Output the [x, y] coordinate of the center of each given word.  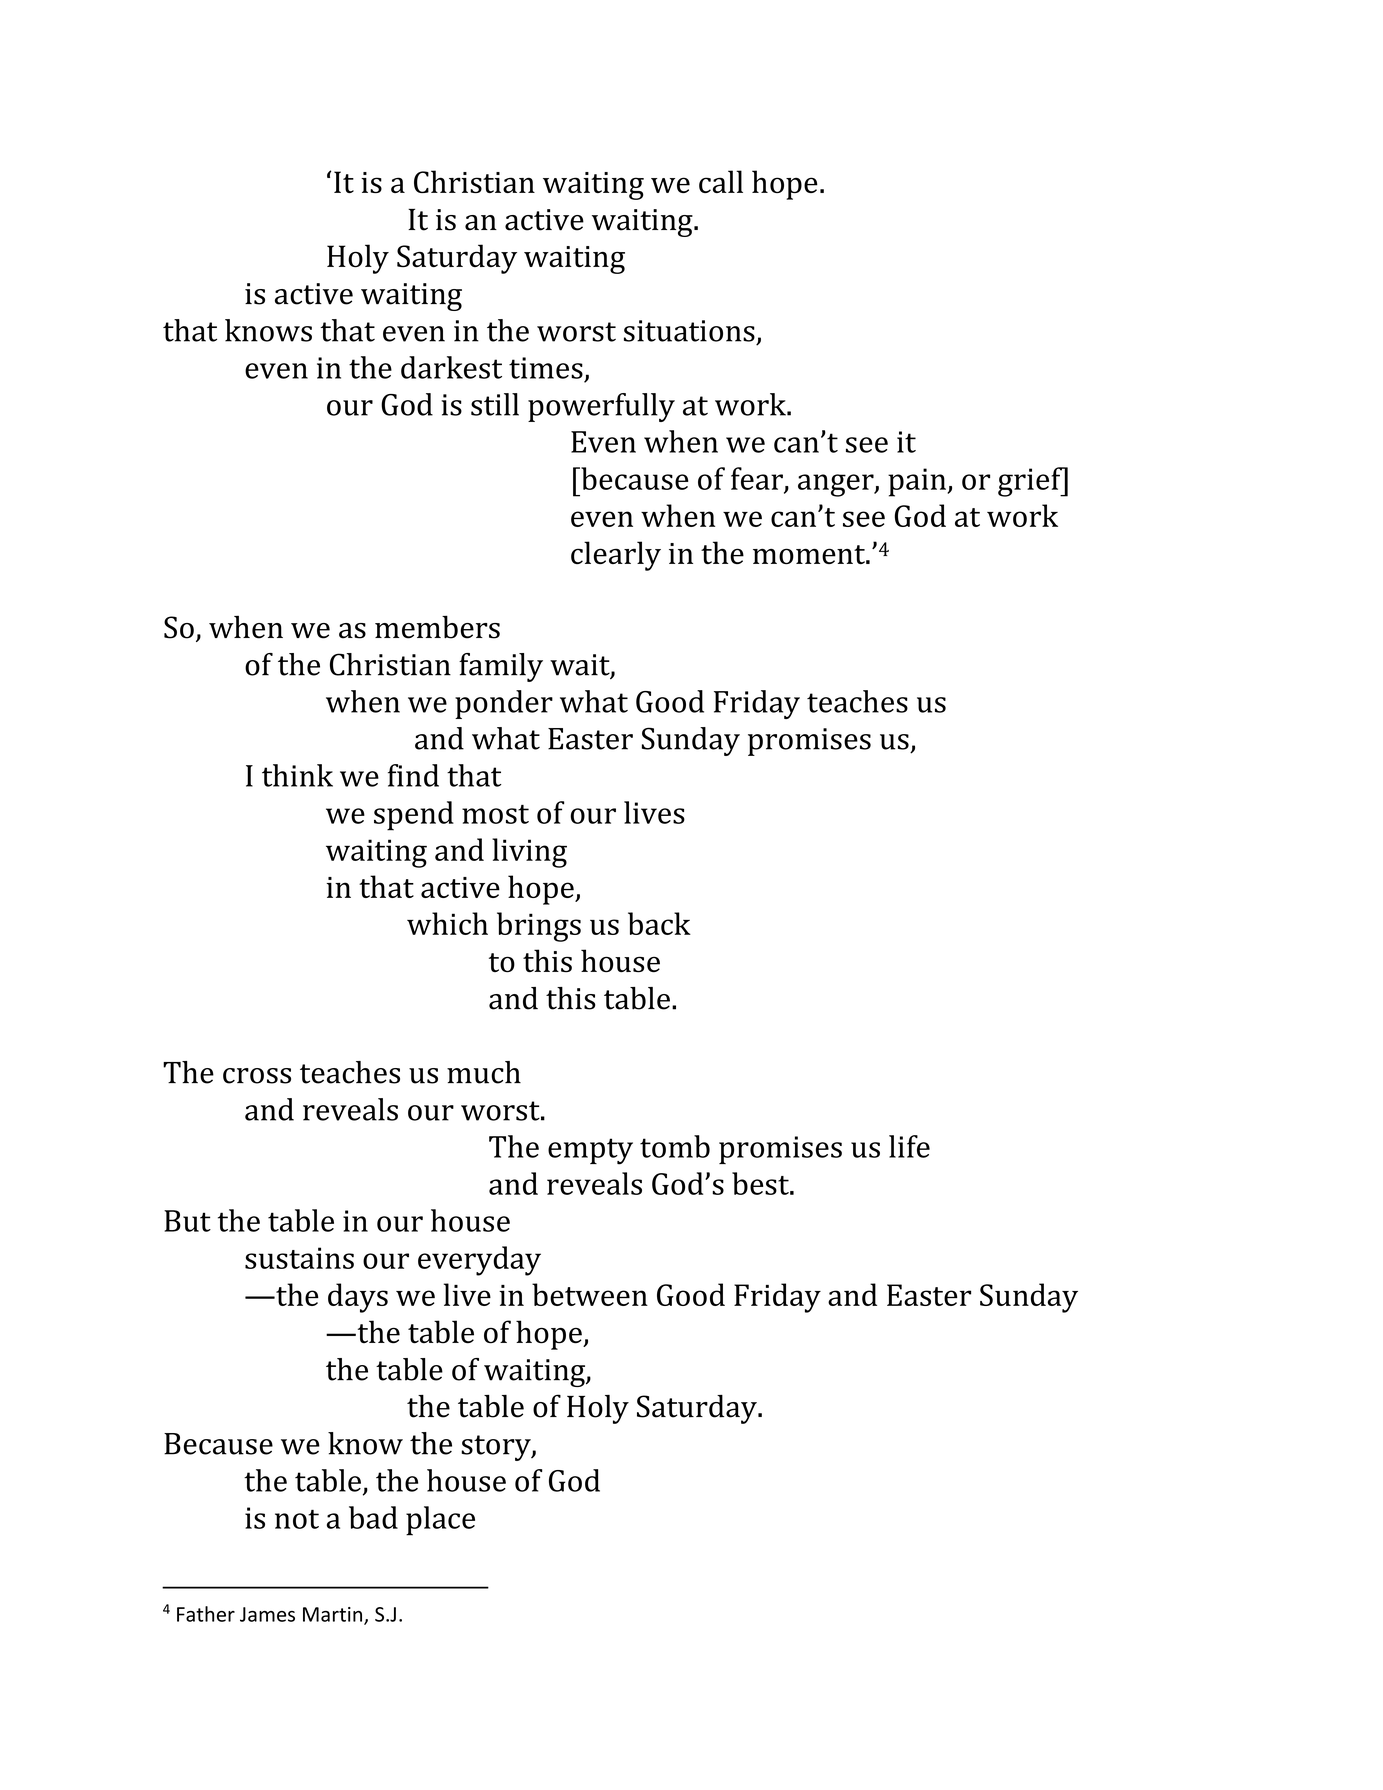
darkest [451, 367]
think [297, 775]
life [909, 1146]
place [440, 1521]
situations [689, 331]
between [590, 1294]
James [267, 1614]
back [659, 923]
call [721, 181]
